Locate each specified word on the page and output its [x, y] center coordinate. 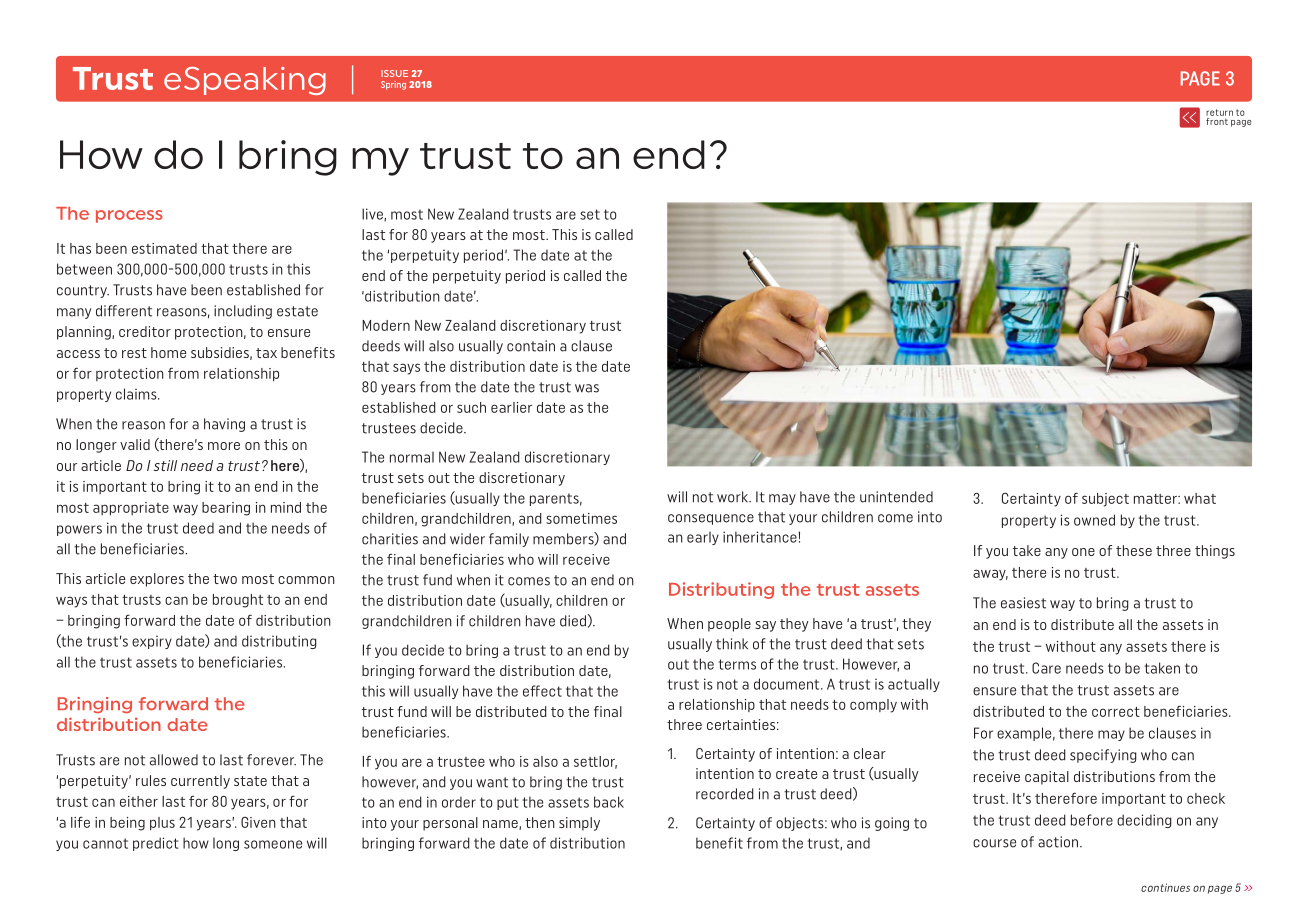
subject [1105, 500]
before [1092, 820]
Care [1046, 668]
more [224, 446]
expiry [152, 642]
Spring [393, 85]
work [733, 497]
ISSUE [394, 73]
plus [162, 823]
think [732, 644]
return [1219, 112]
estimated [164, 248]
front [1218, 120]
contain [531, 346]
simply [579, 824]
